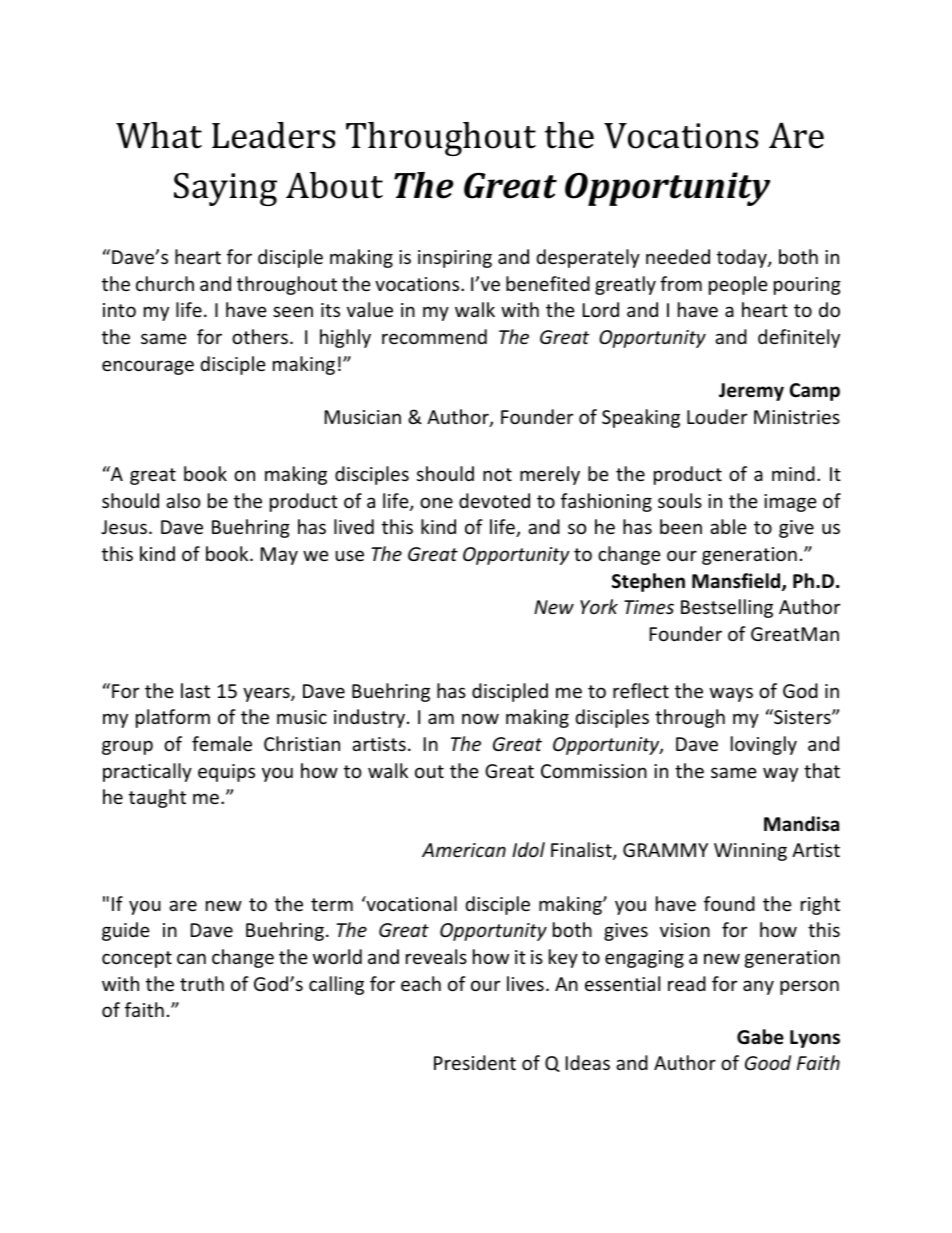 The width and height of the page is (952, 1233). Describe the element at coordinates (434, 336) in the page. I see `recommend` at that location.
